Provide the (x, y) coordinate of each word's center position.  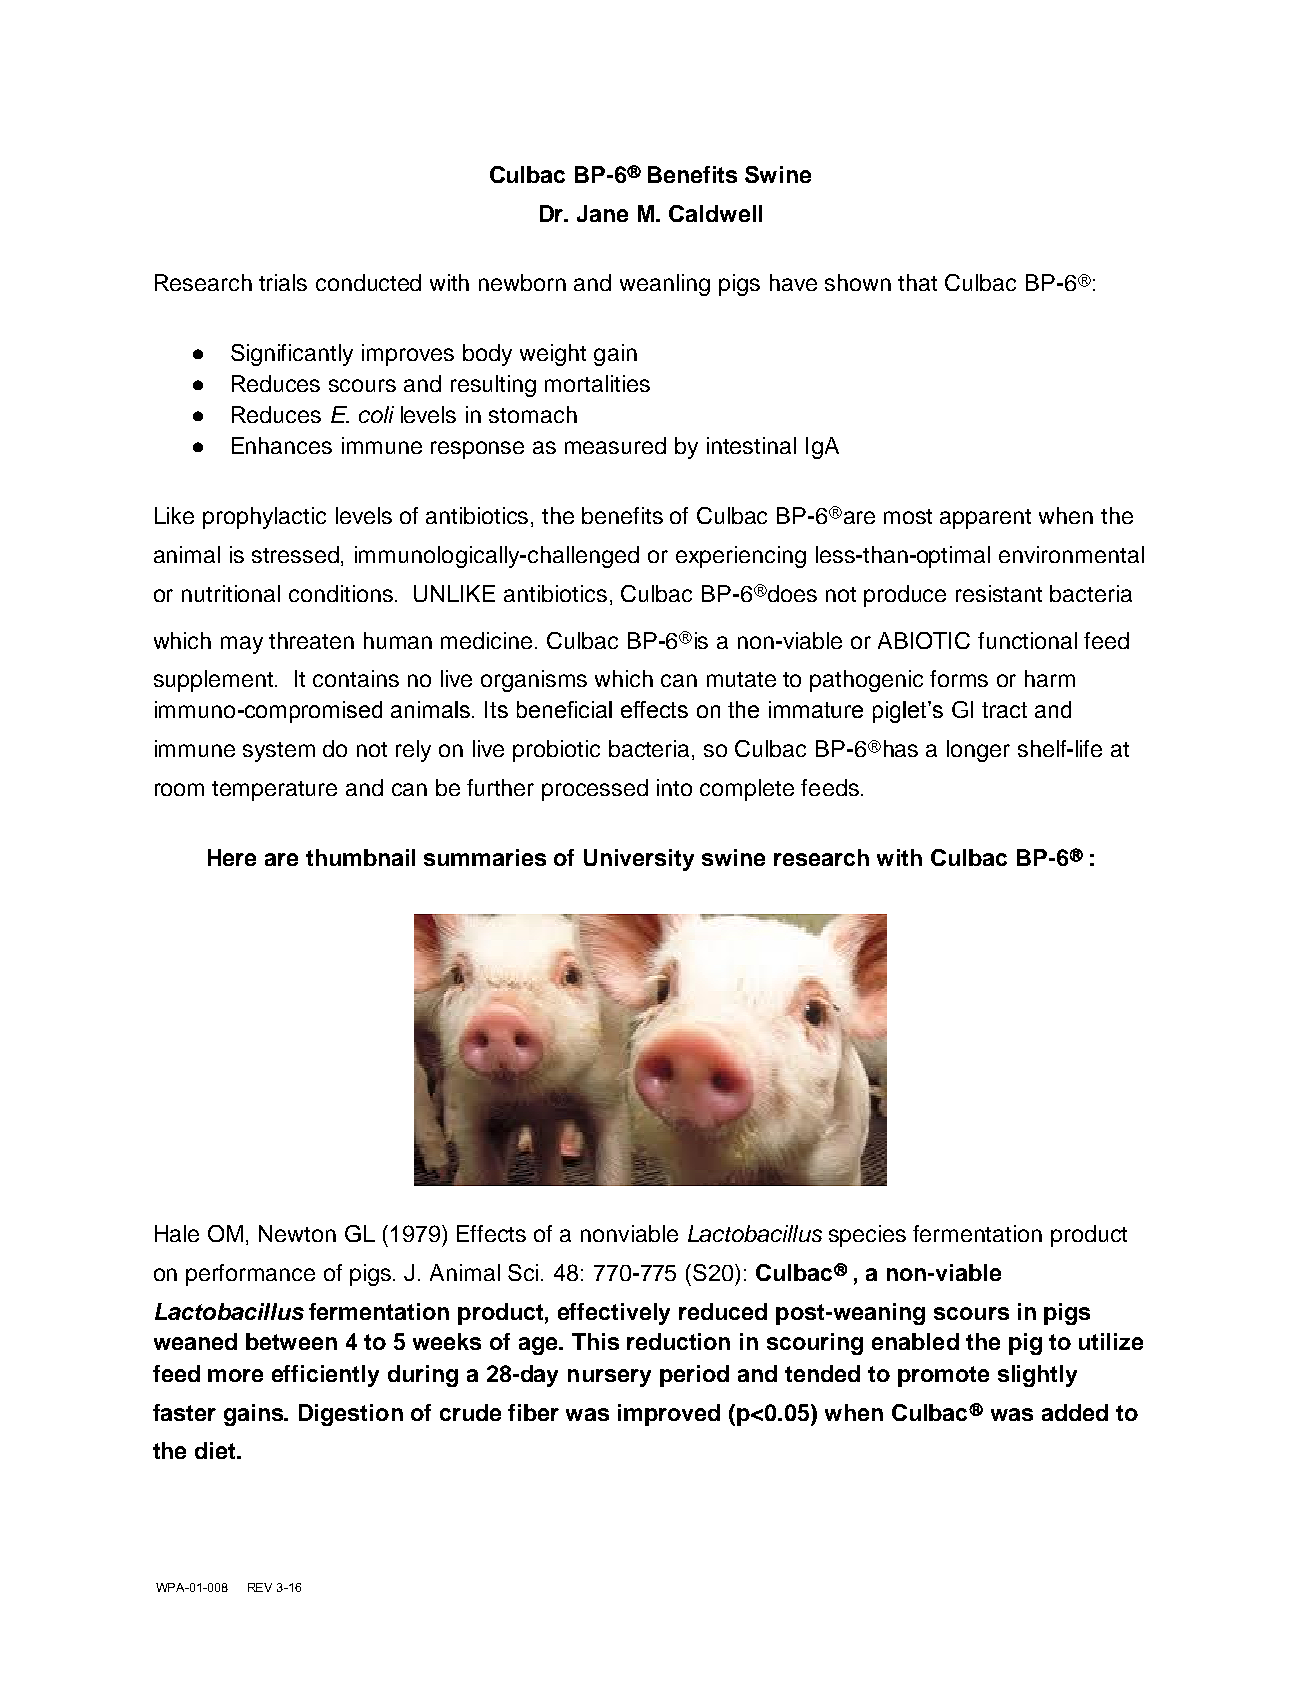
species (867, 1236)
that (917, 282)
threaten (311, 640)
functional (1027, 640)
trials (283, 282)
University (639, 860)
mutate (741, 679)
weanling (665, 285)
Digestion (351, 1415)
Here (232, 857)
